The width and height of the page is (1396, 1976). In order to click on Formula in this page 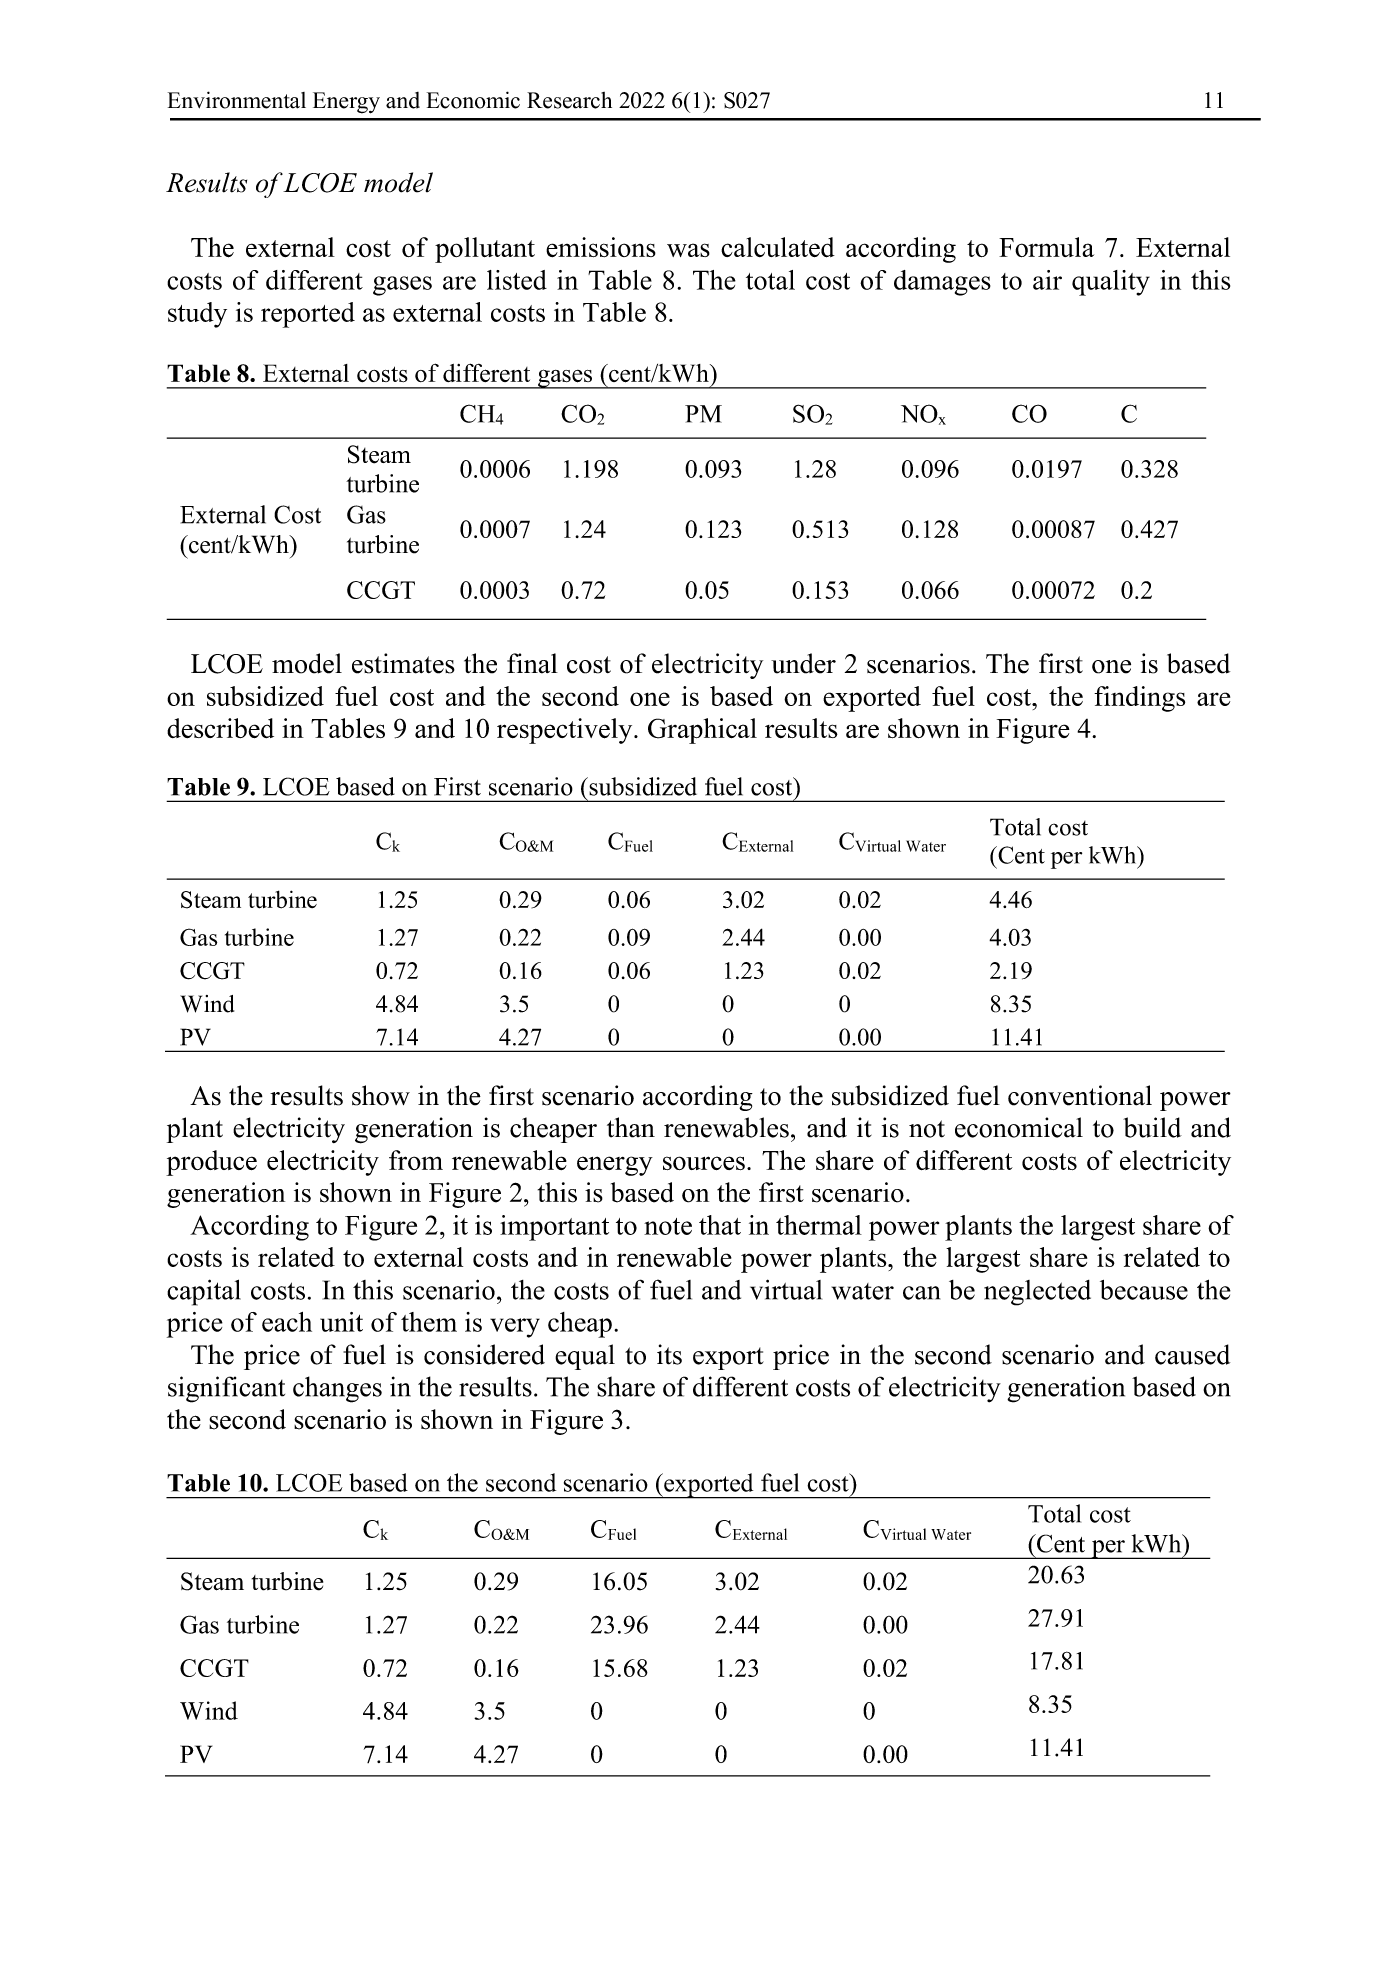, I will do `click(1046, 247)`.
